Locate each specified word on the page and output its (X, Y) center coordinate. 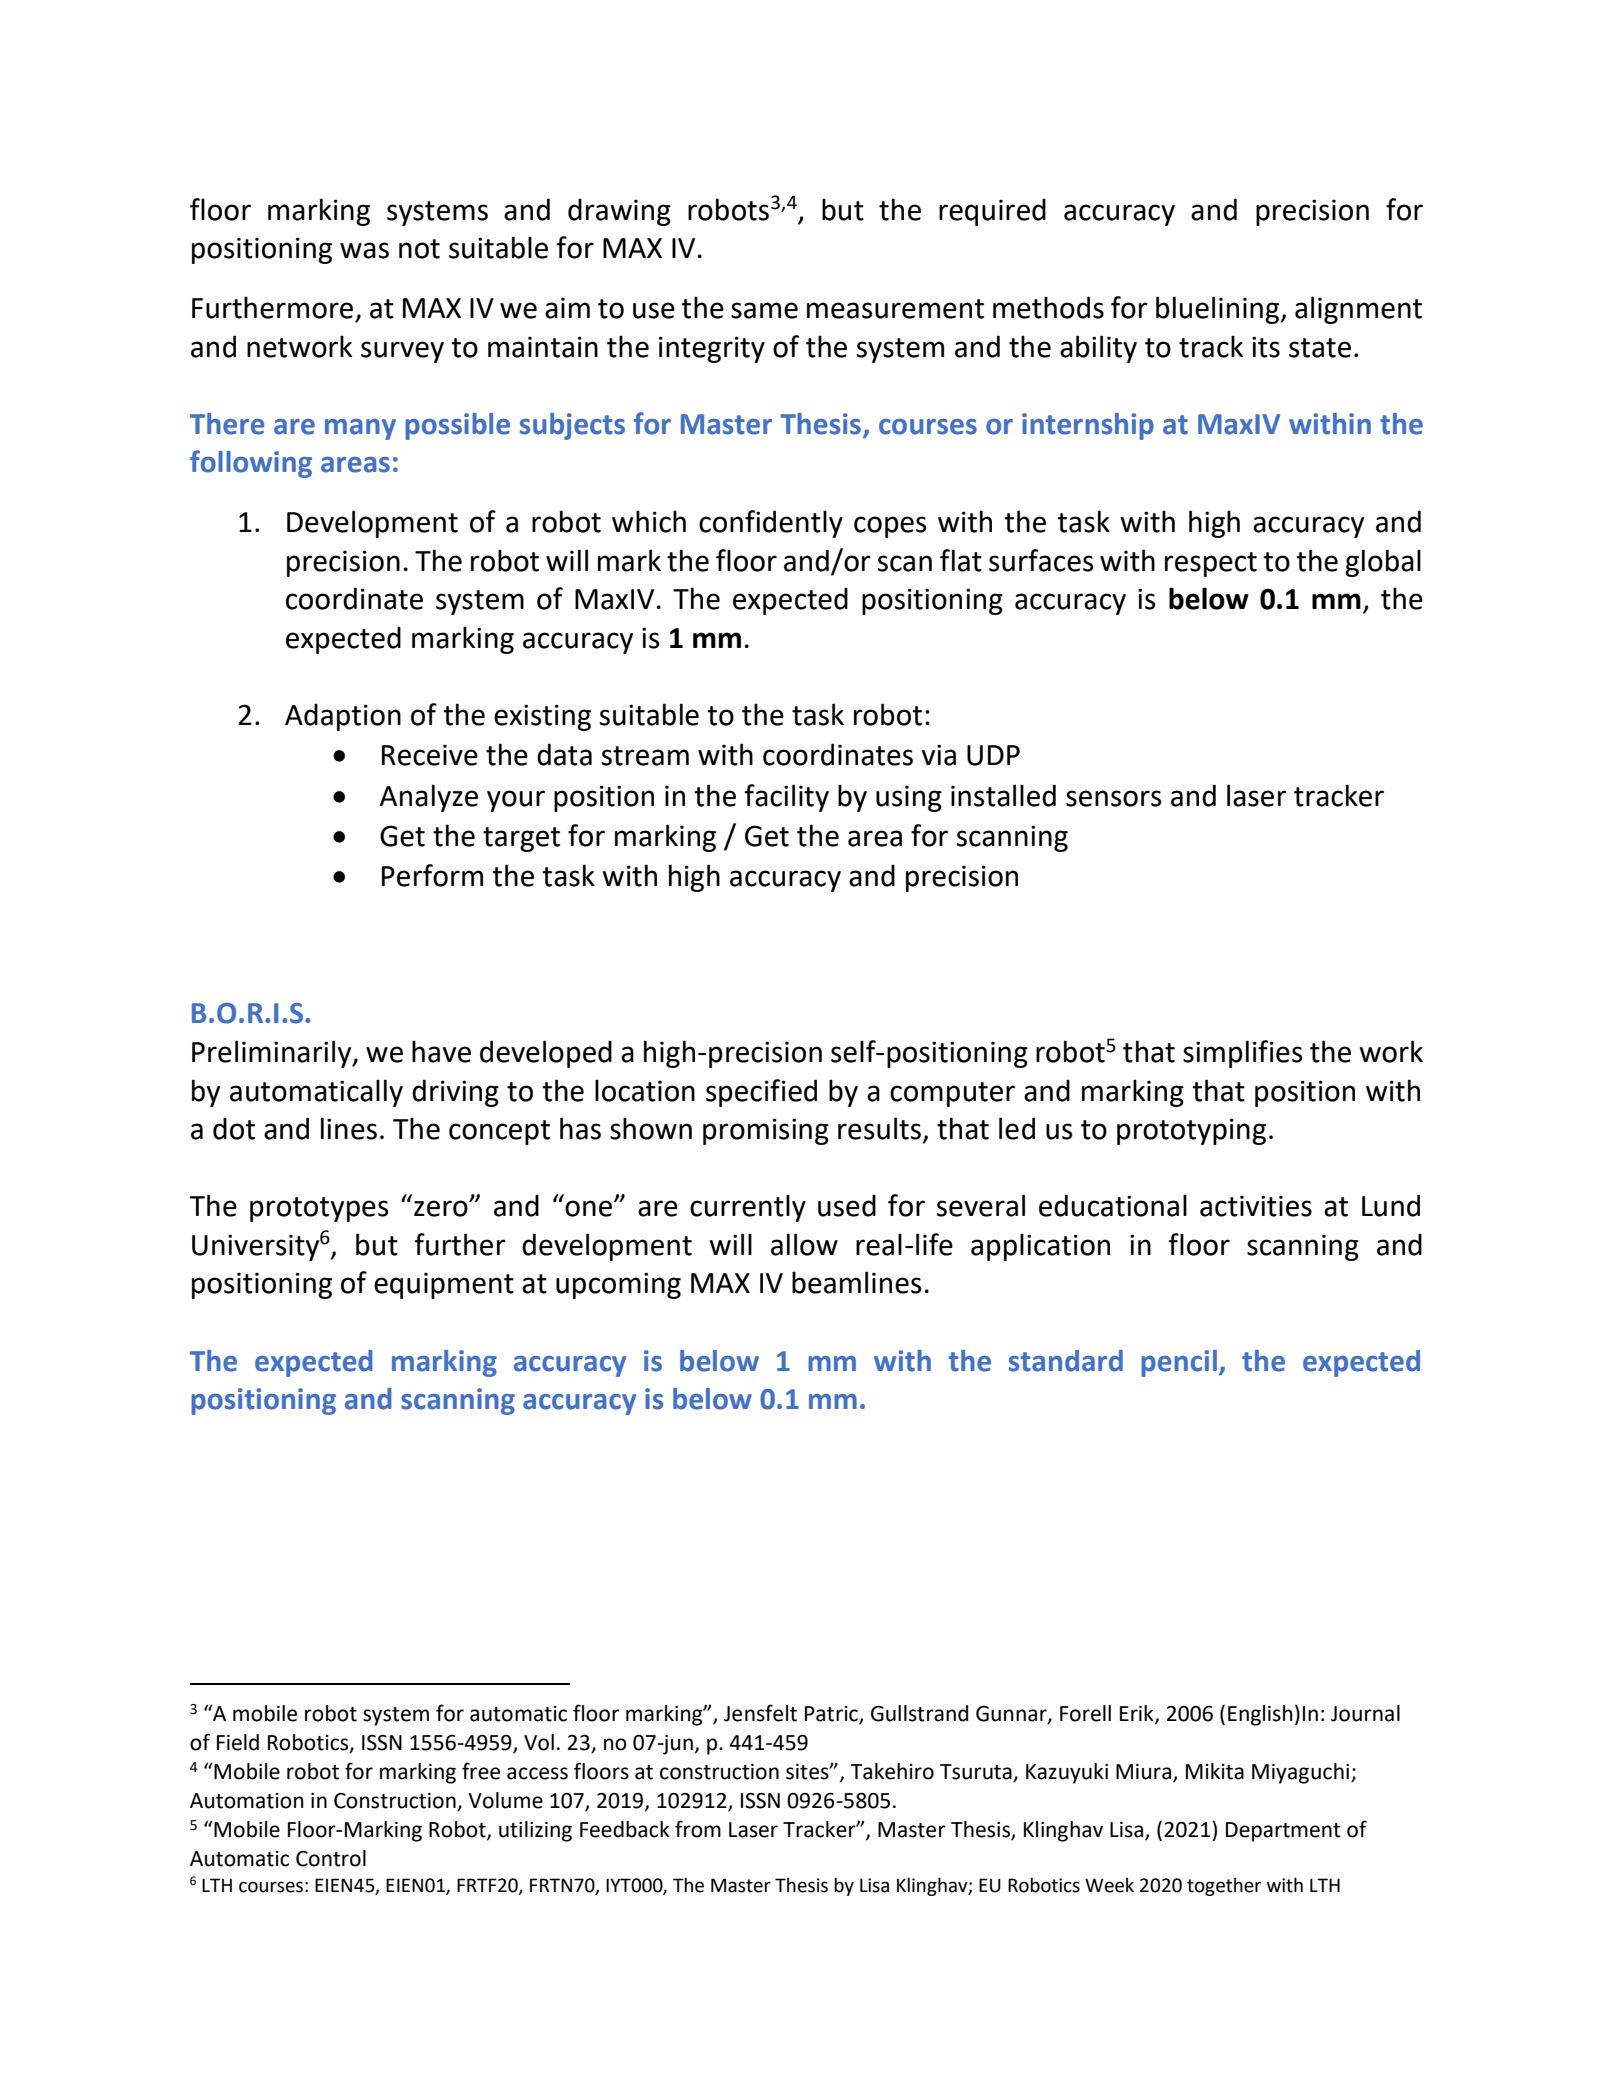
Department (1283, 1832)
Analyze (429, 798)
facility (787, 798)
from (698, 1829)
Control (331, 1858)
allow (804, 1244)
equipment (444, 1285)
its (1266, 347)
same (764, 310)
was (364, 250)
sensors (1113, 798)
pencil (1179, 1363)
